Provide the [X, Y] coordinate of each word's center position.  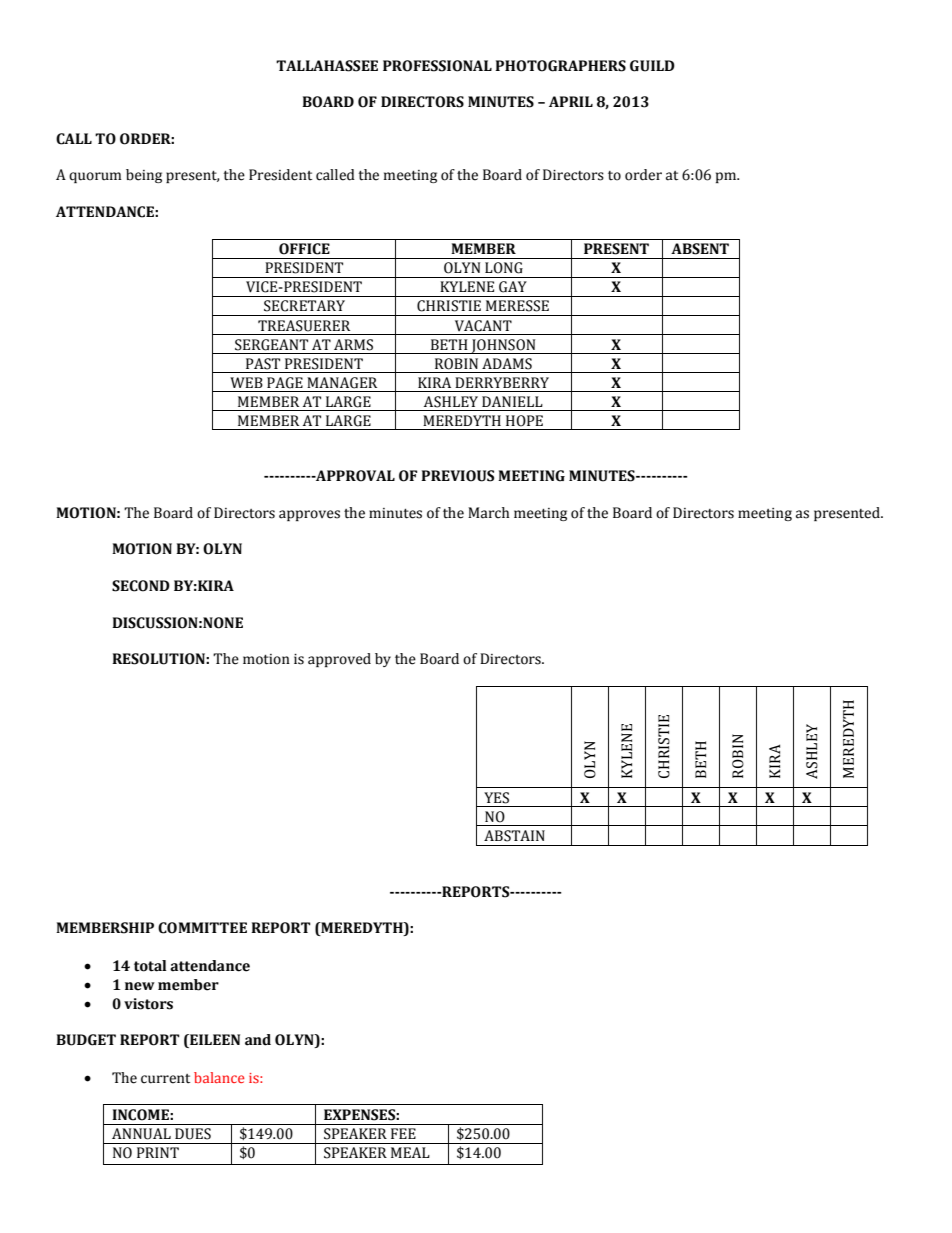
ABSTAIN [514, 836]
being [144, 176]
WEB [246, 382]
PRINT [158, 1152]
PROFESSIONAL [437, 66]
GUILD [652, 66]
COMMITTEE [202, 928]
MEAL [410, 1152]
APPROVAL [354, 476]
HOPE [524, 421]
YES [496, 798]
